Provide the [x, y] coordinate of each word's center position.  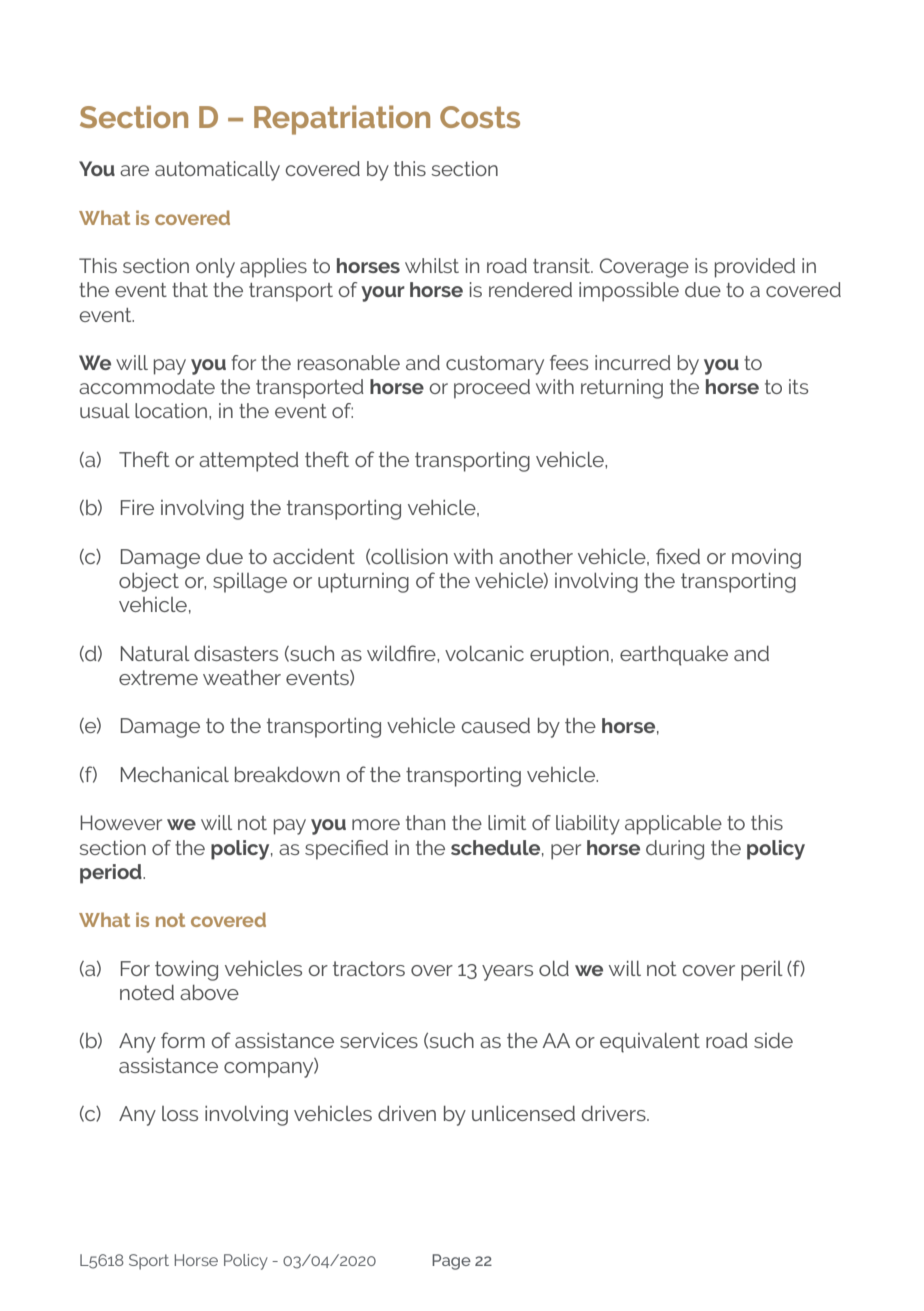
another [536, 556]
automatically [217, 171]
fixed [678, 556]
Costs [480, 117]
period [112, 874]
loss [180, 1113]
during [675, 850]
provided [755, 268]
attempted [249, 462]
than [425, 822]
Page [451, 1262]
